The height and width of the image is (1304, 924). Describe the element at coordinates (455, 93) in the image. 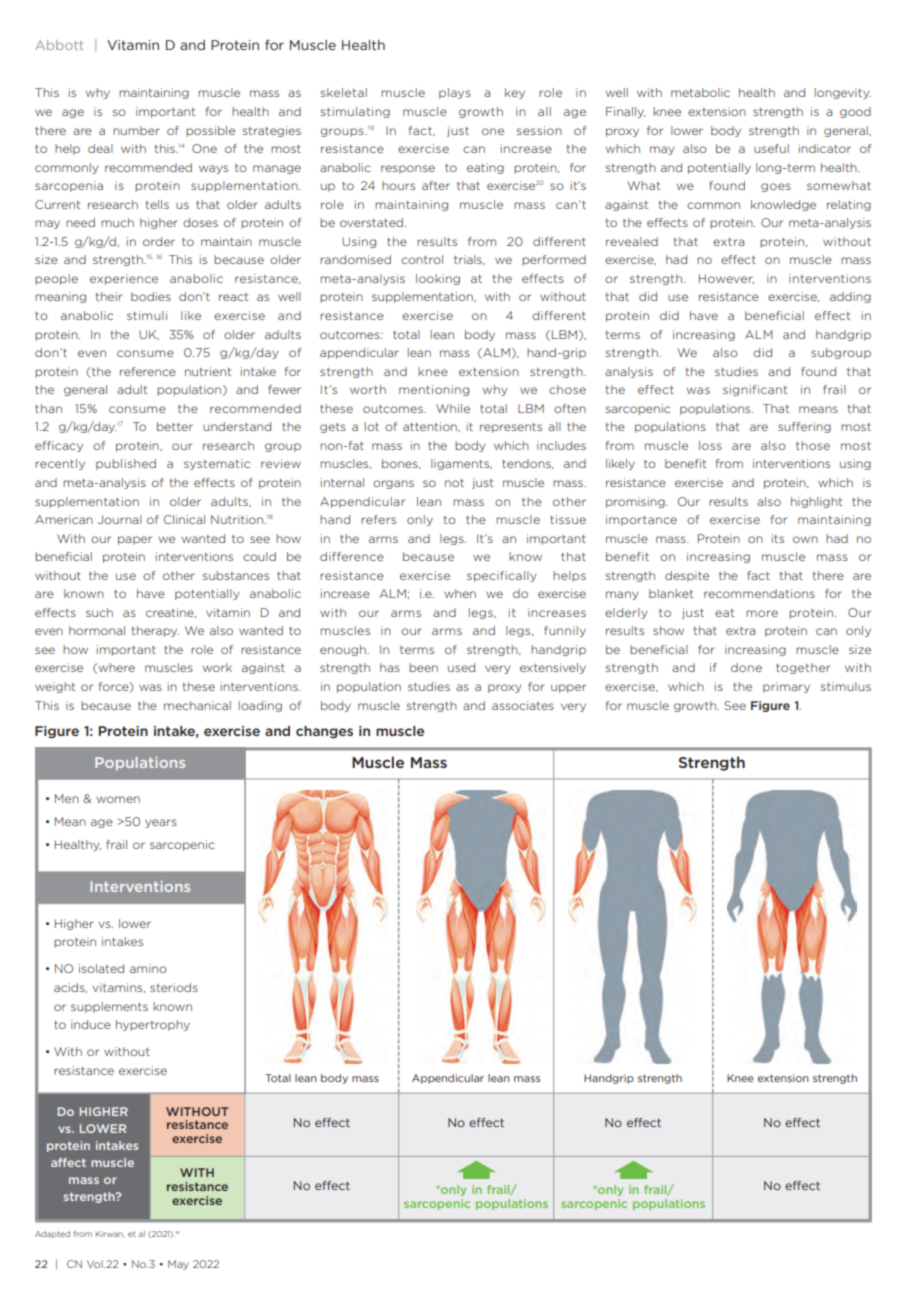

I see `plays` at that location.
